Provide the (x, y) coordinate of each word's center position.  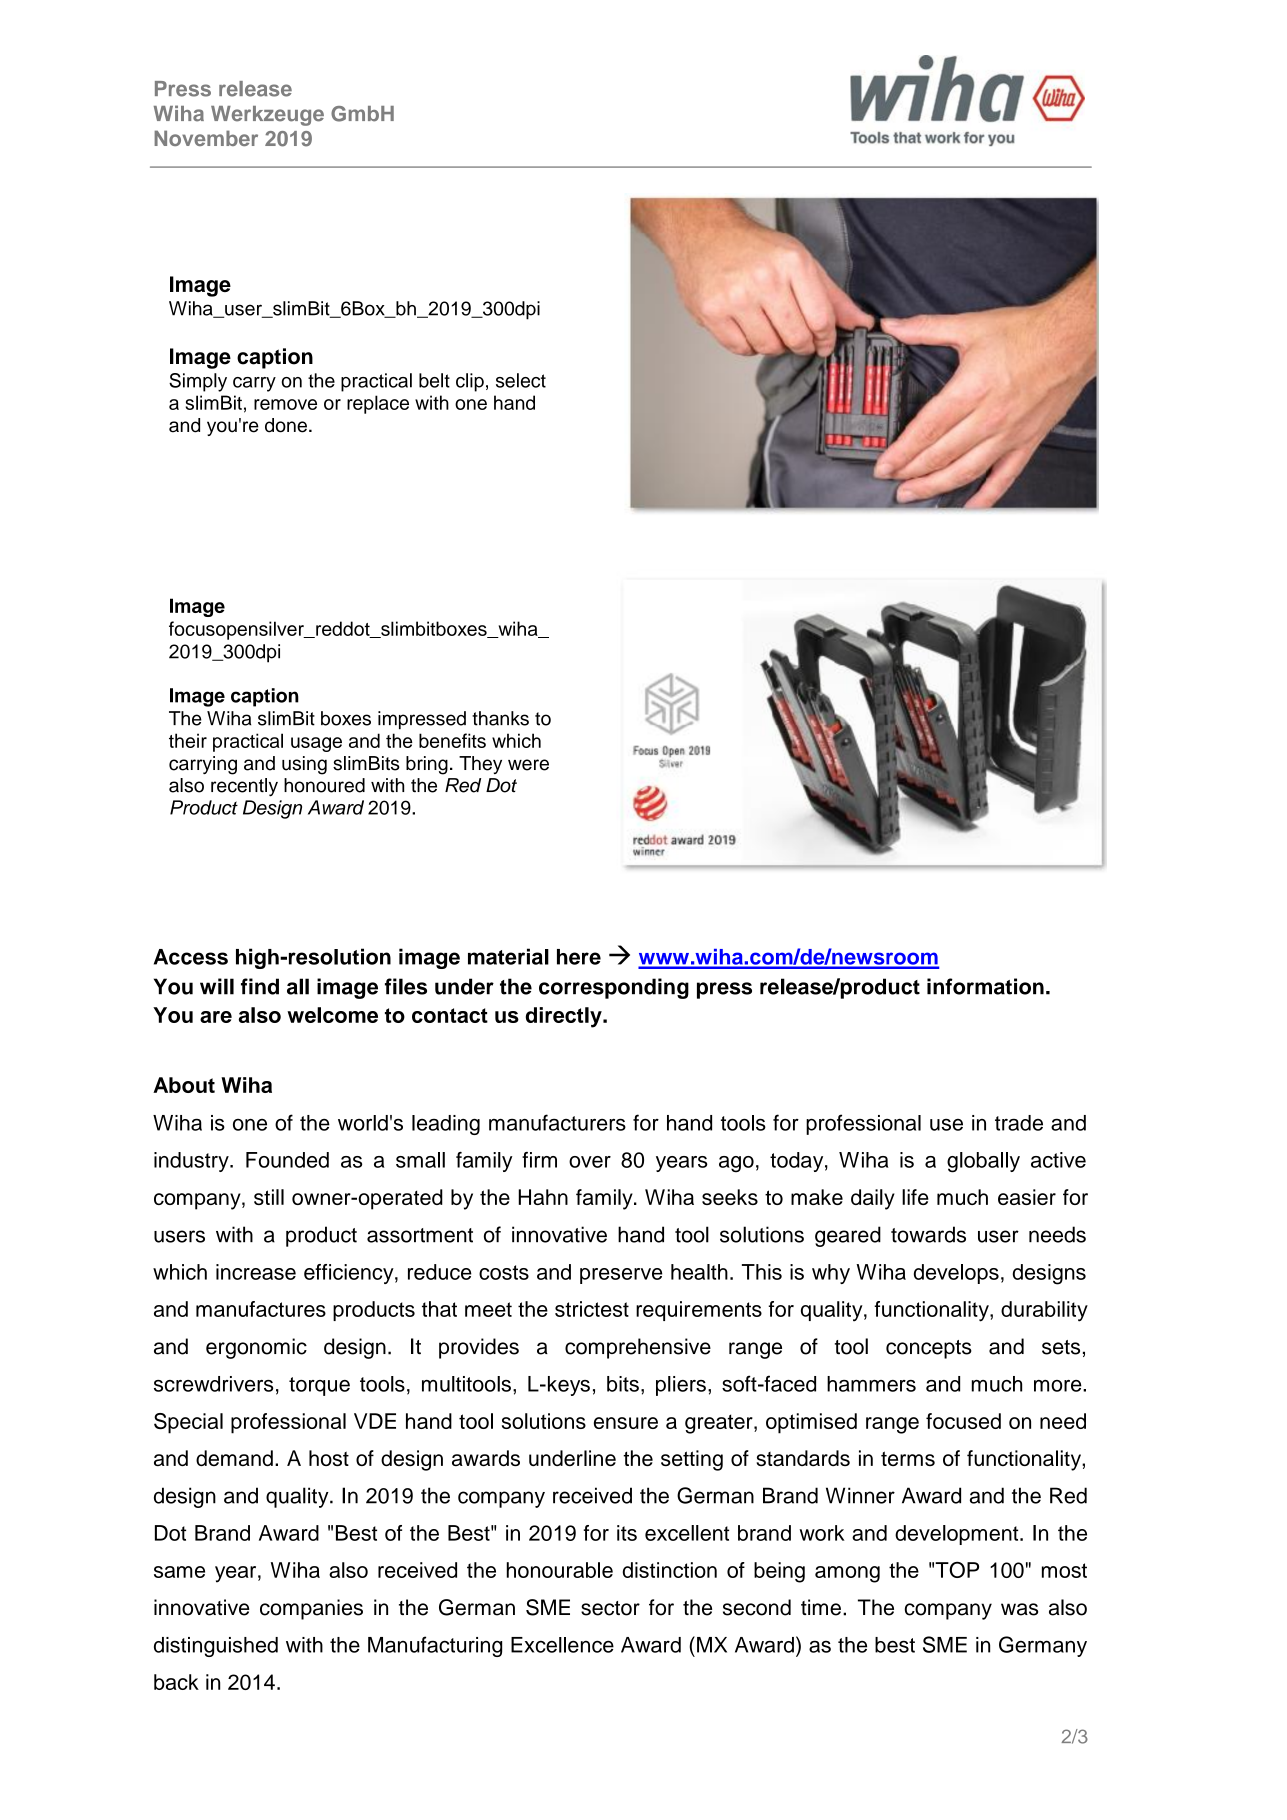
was (1019, 1609)
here (579, 957)
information (985, 986)
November (206, 138)
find (260, 986)
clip (470, 382)
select (521, 380)
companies (311, 1609)
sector (610, 1608)
